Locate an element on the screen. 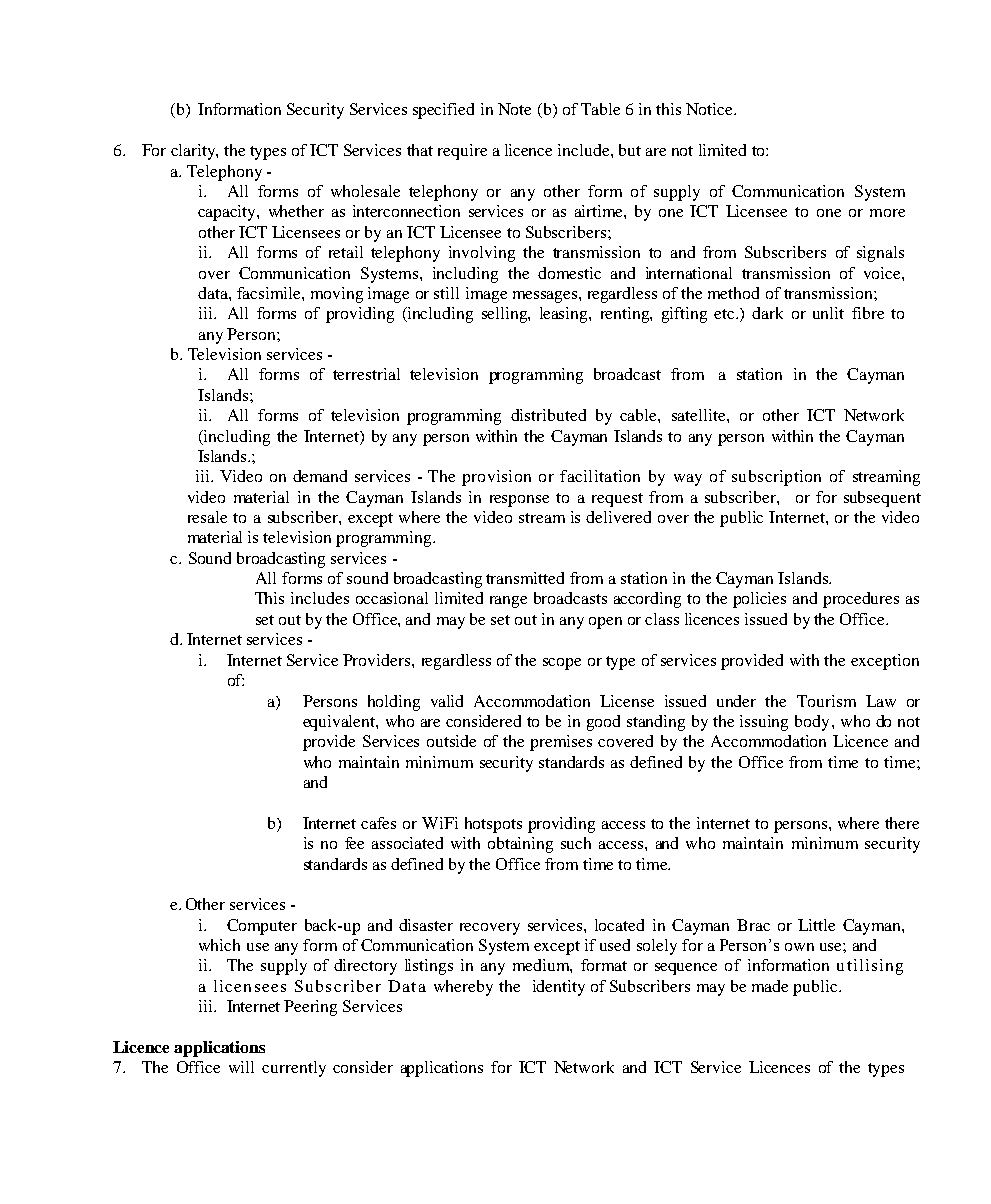  unlit is located at coordinates (828, 313).
